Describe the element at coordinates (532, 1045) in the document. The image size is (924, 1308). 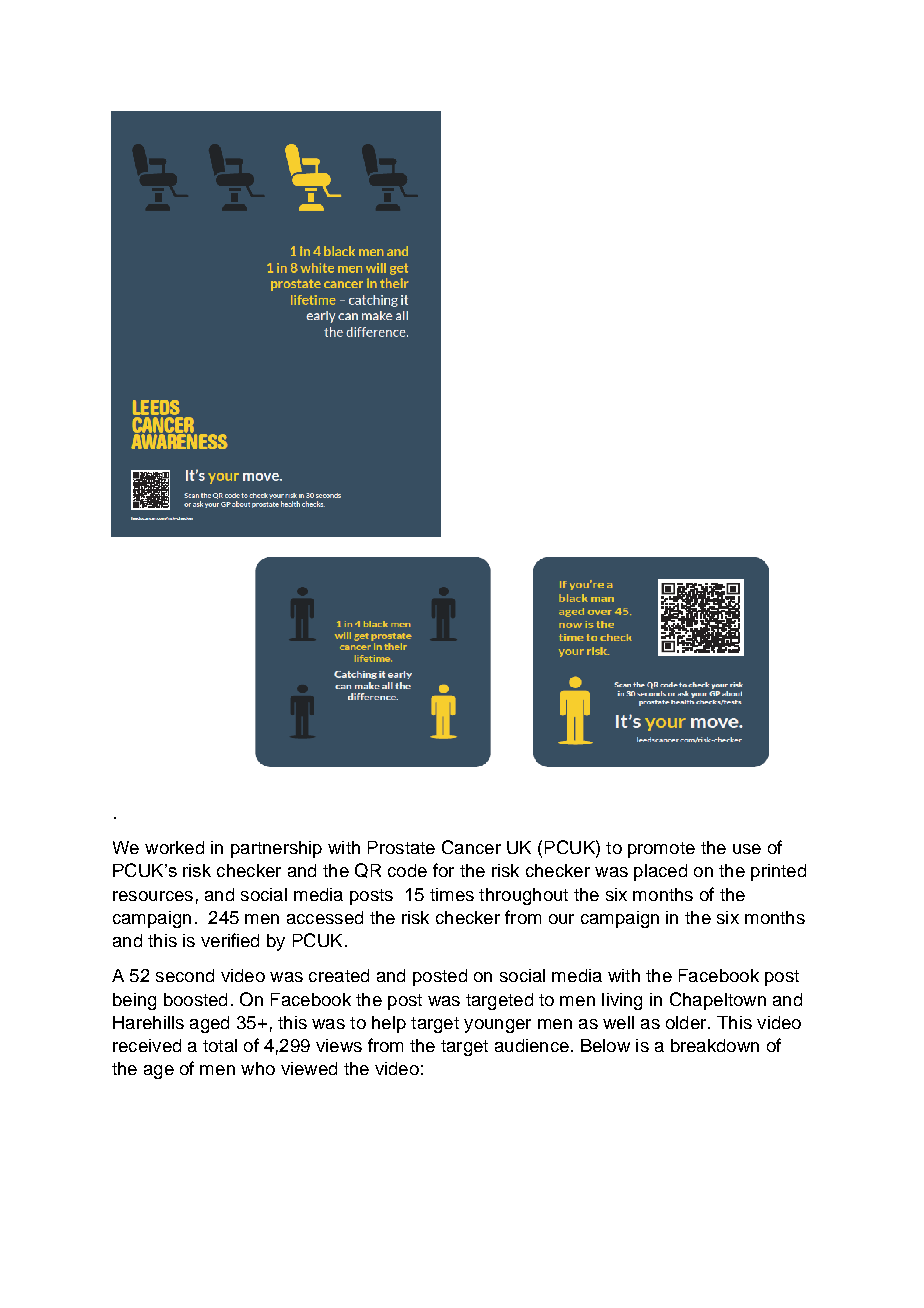
I see `audience` at that location.
